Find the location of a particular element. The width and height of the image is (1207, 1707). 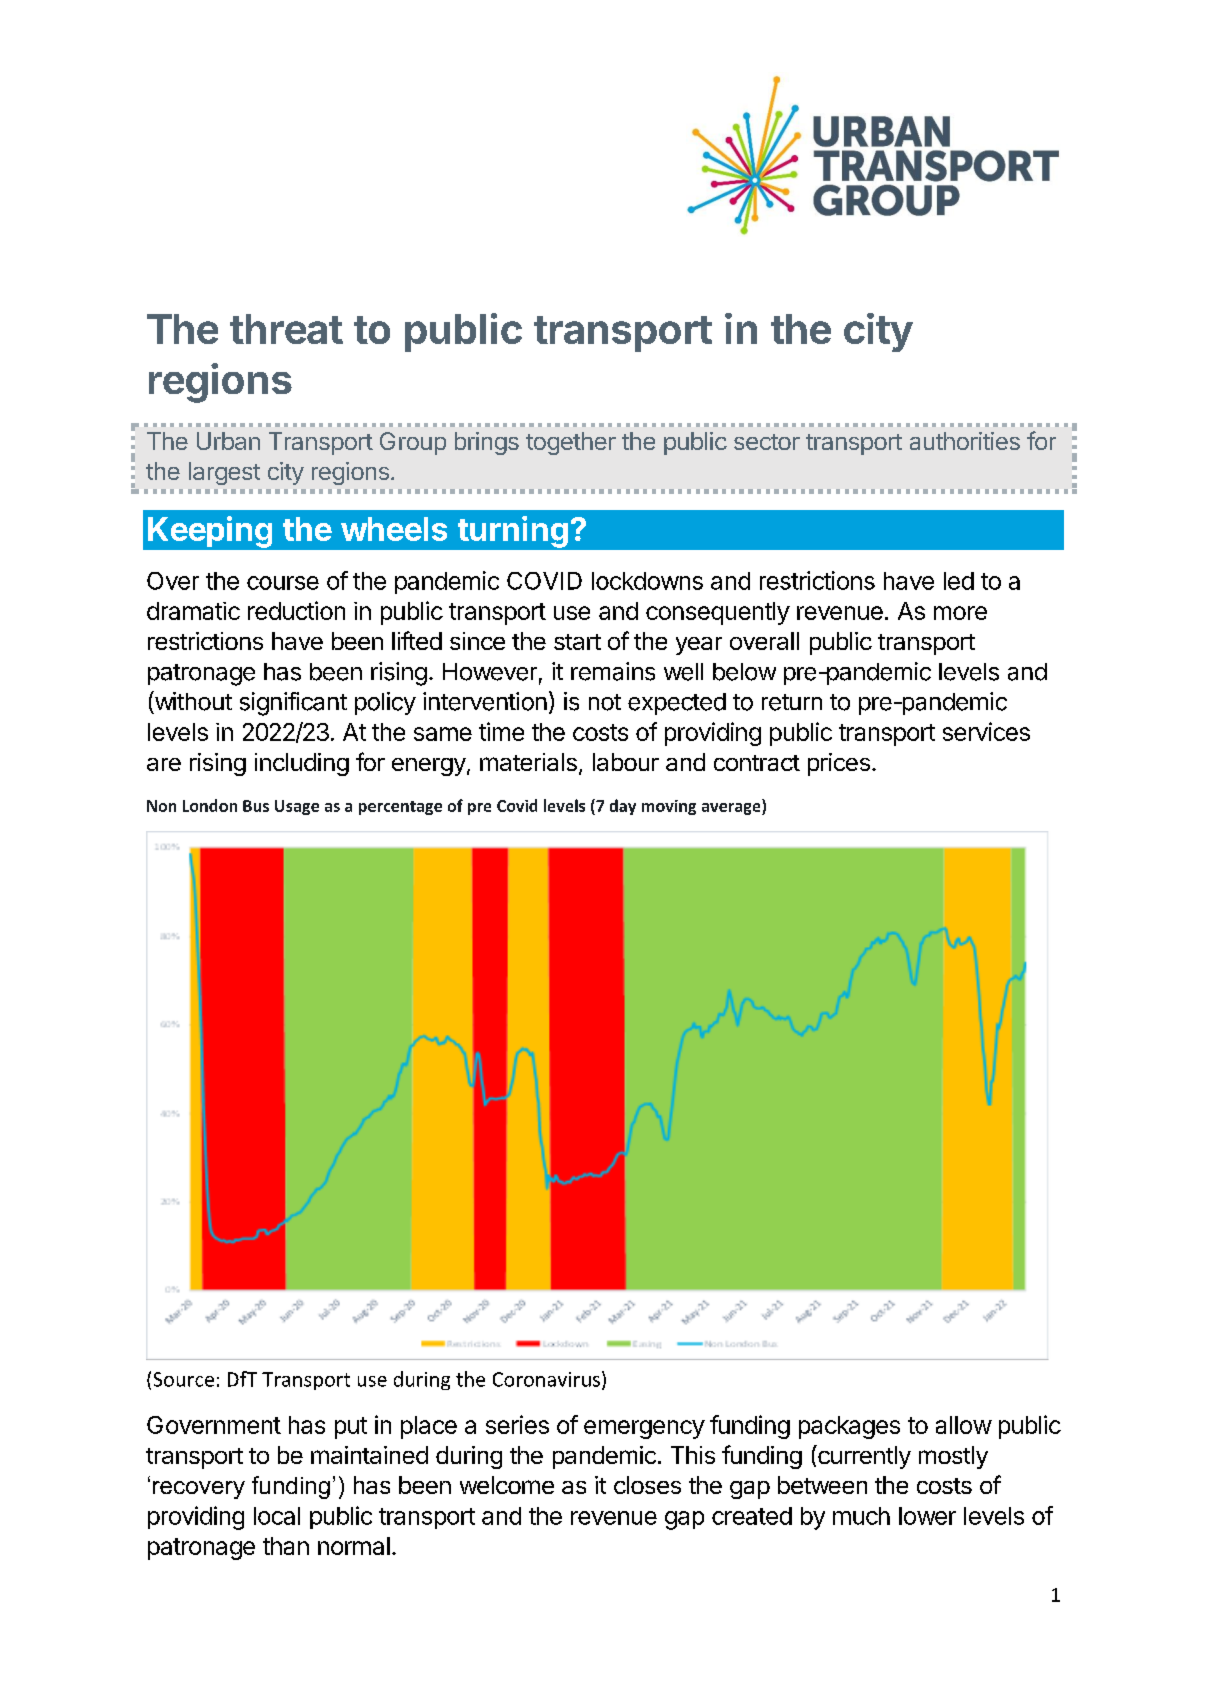

Bus is located at coordinates (256, 806).
